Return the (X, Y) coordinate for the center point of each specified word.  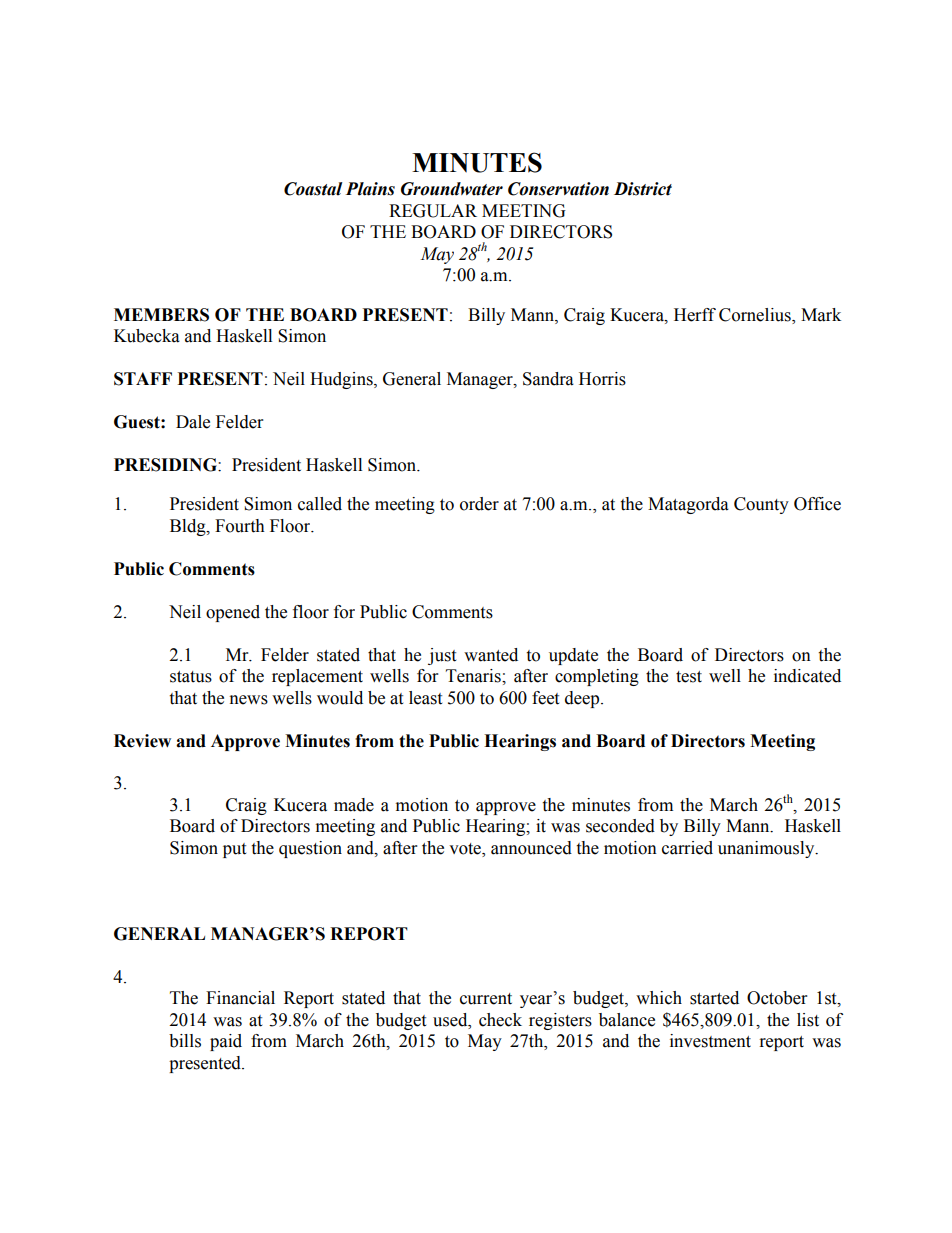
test (689, 677)
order (479, 504)
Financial (240, 998)
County (761, 505)
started (714, 998)
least (425, 698)
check (500, 1020)
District (643, 189)
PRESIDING (166, 465)
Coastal (313, 189)
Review (142, 741)
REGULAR (433, 211)
